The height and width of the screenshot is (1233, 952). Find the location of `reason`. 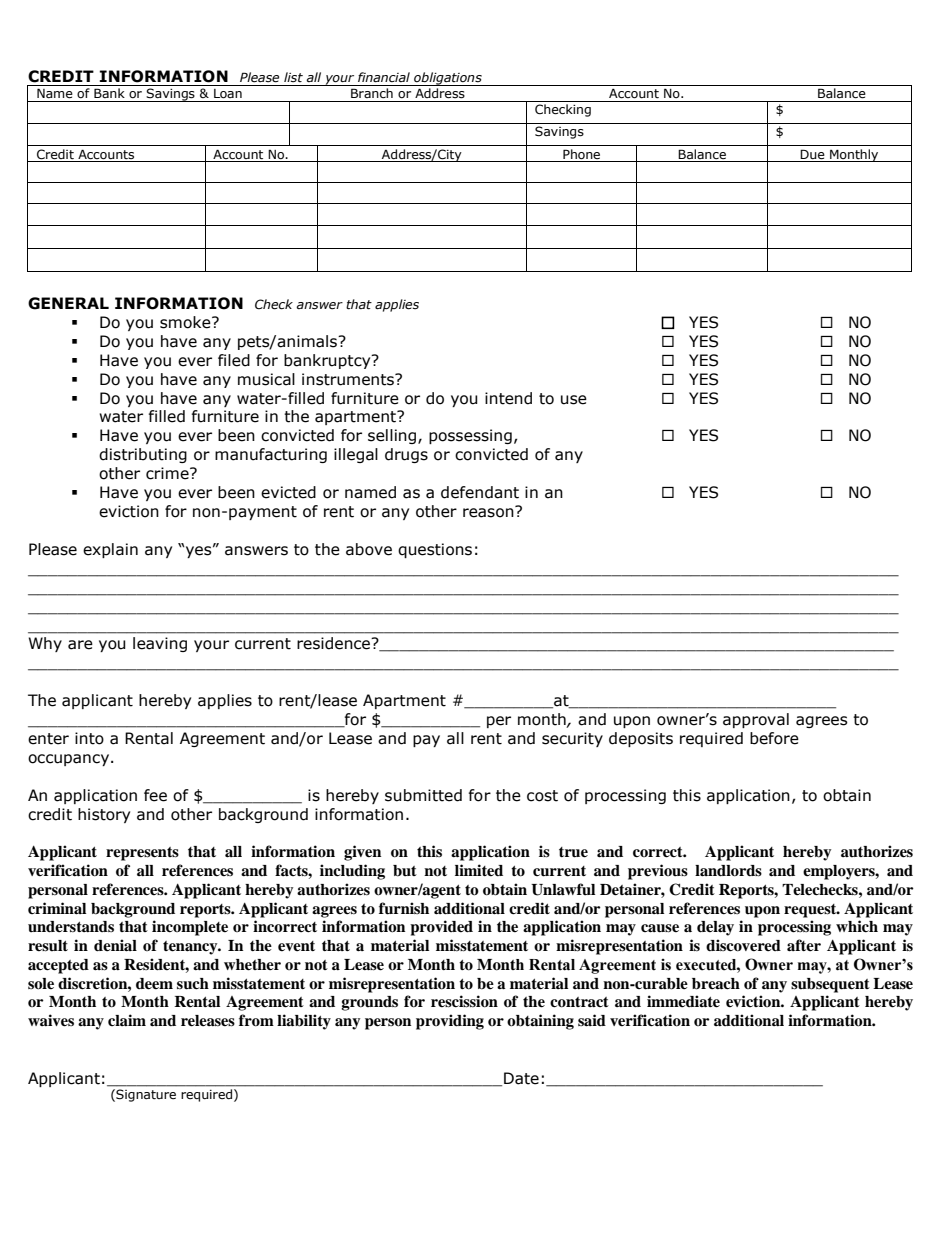

reason is located at coordinates (489, 512).
